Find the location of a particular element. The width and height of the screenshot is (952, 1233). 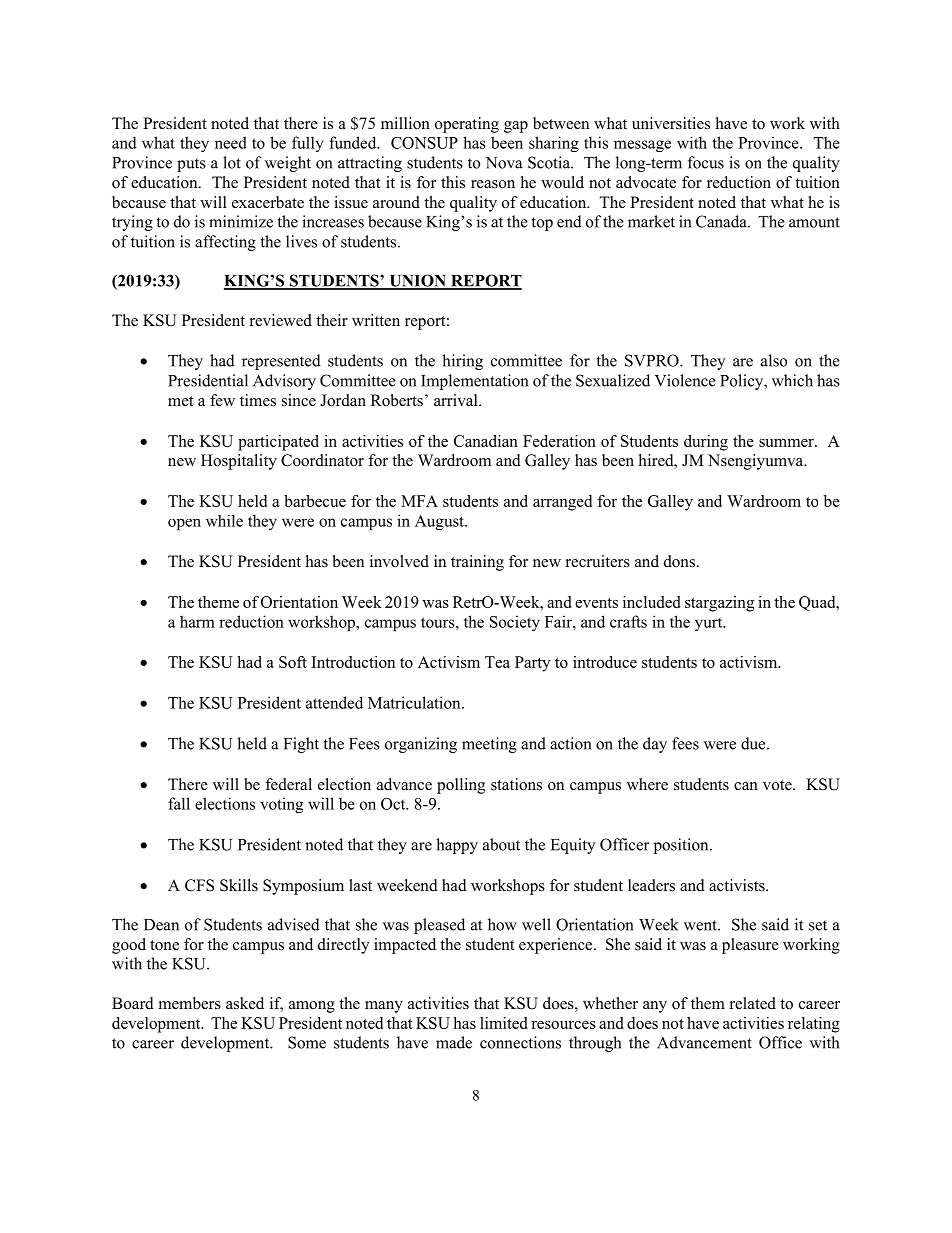

day is located at coordinates (655, 745).
